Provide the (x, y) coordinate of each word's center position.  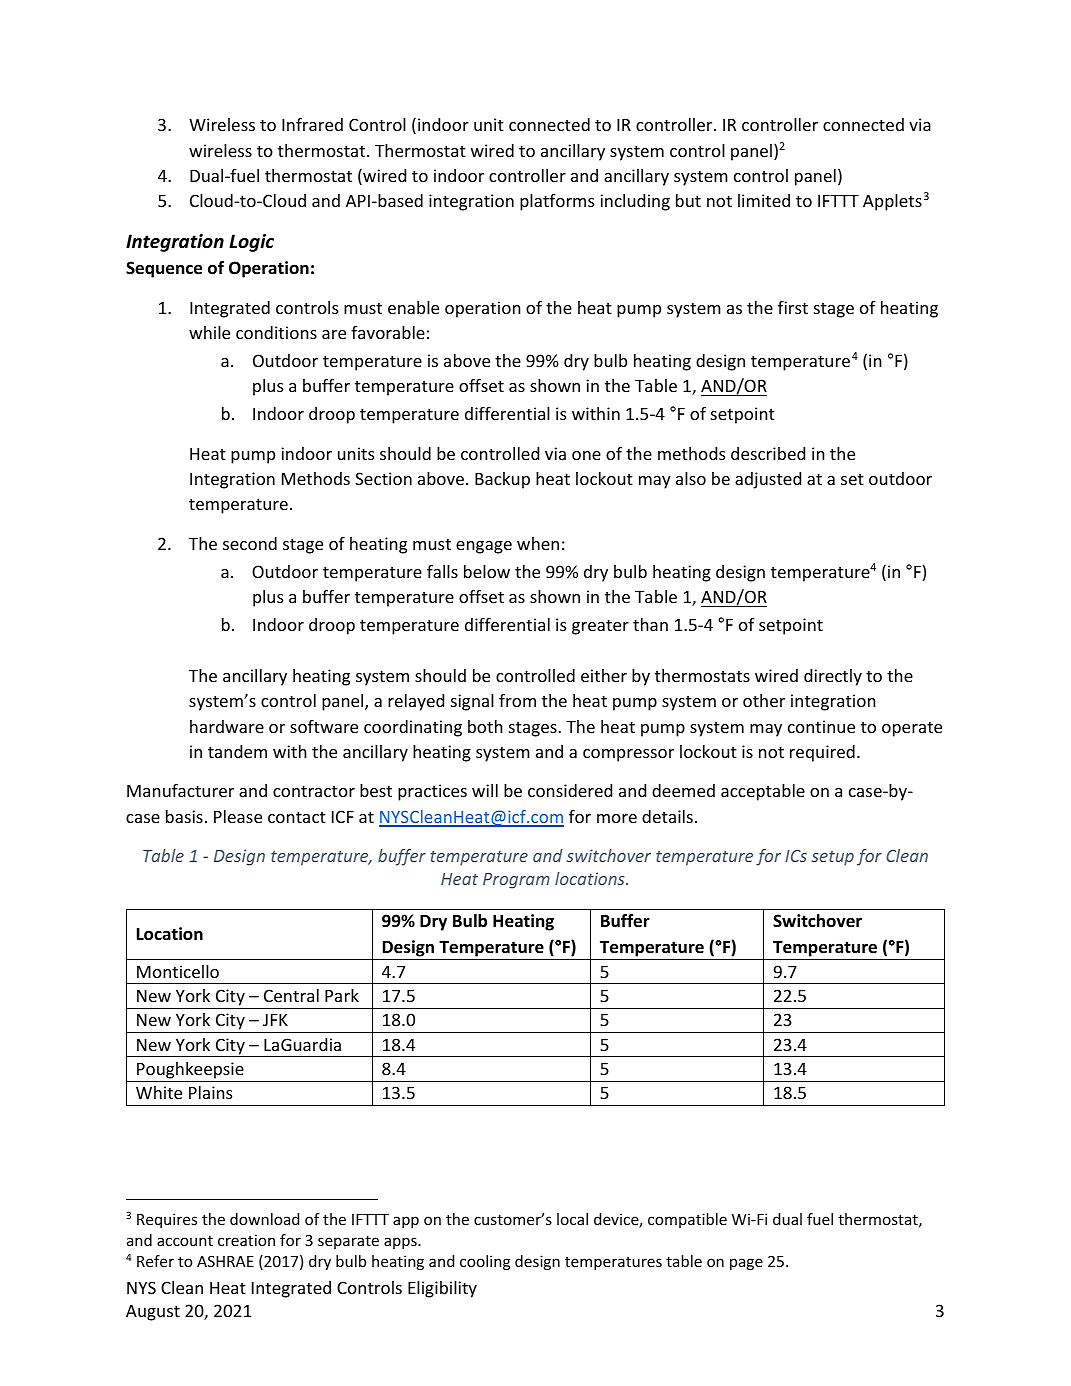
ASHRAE (225, 1261)
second (250, 543)
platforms (557, 202)
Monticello (178, 971)
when (538, 543)
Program (516, 881)
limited (764, 200)
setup (833, 858)
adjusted (768, 480)
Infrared (312, 124)
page (746, 1264)
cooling (485, 1262)
